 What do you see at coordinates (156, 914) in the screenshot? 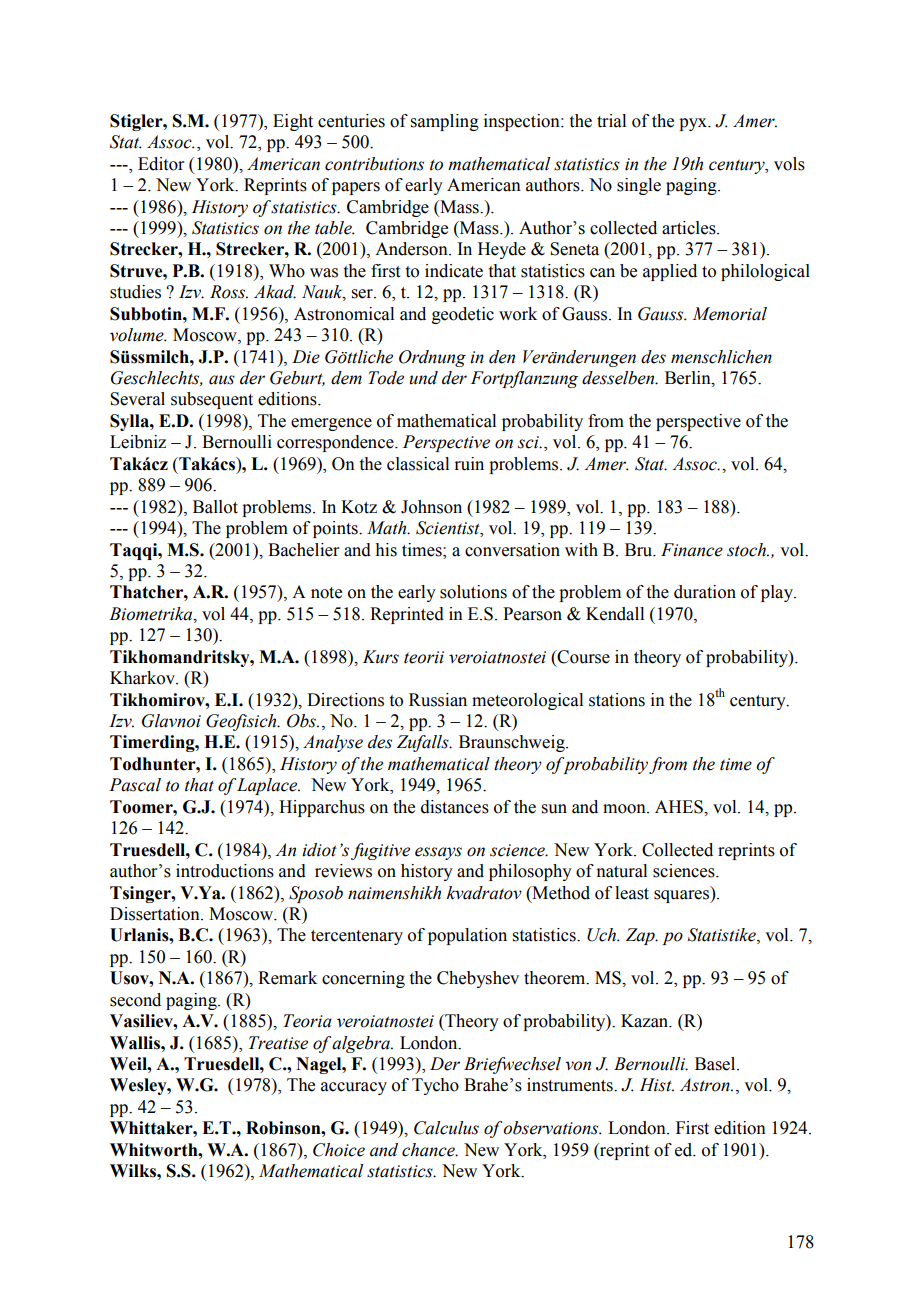
I see `Dissertation` at bounding box center [156, 914].
